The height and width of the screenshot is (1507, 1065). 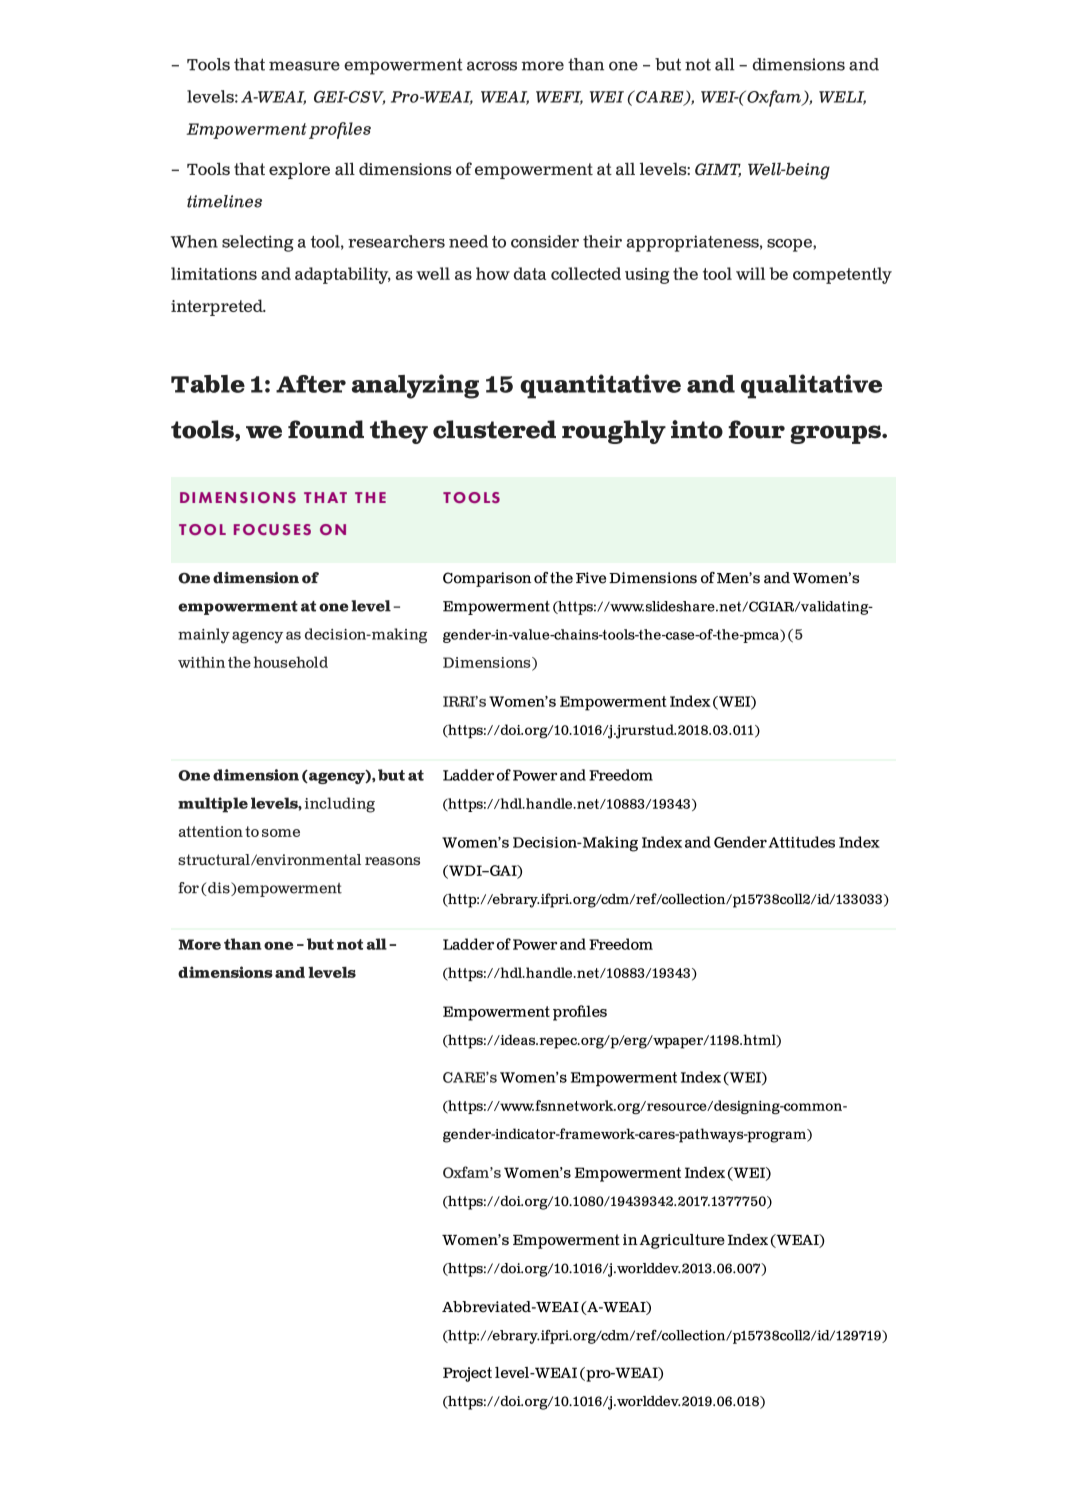 I want to click on household, so click(x=290, y=662).
